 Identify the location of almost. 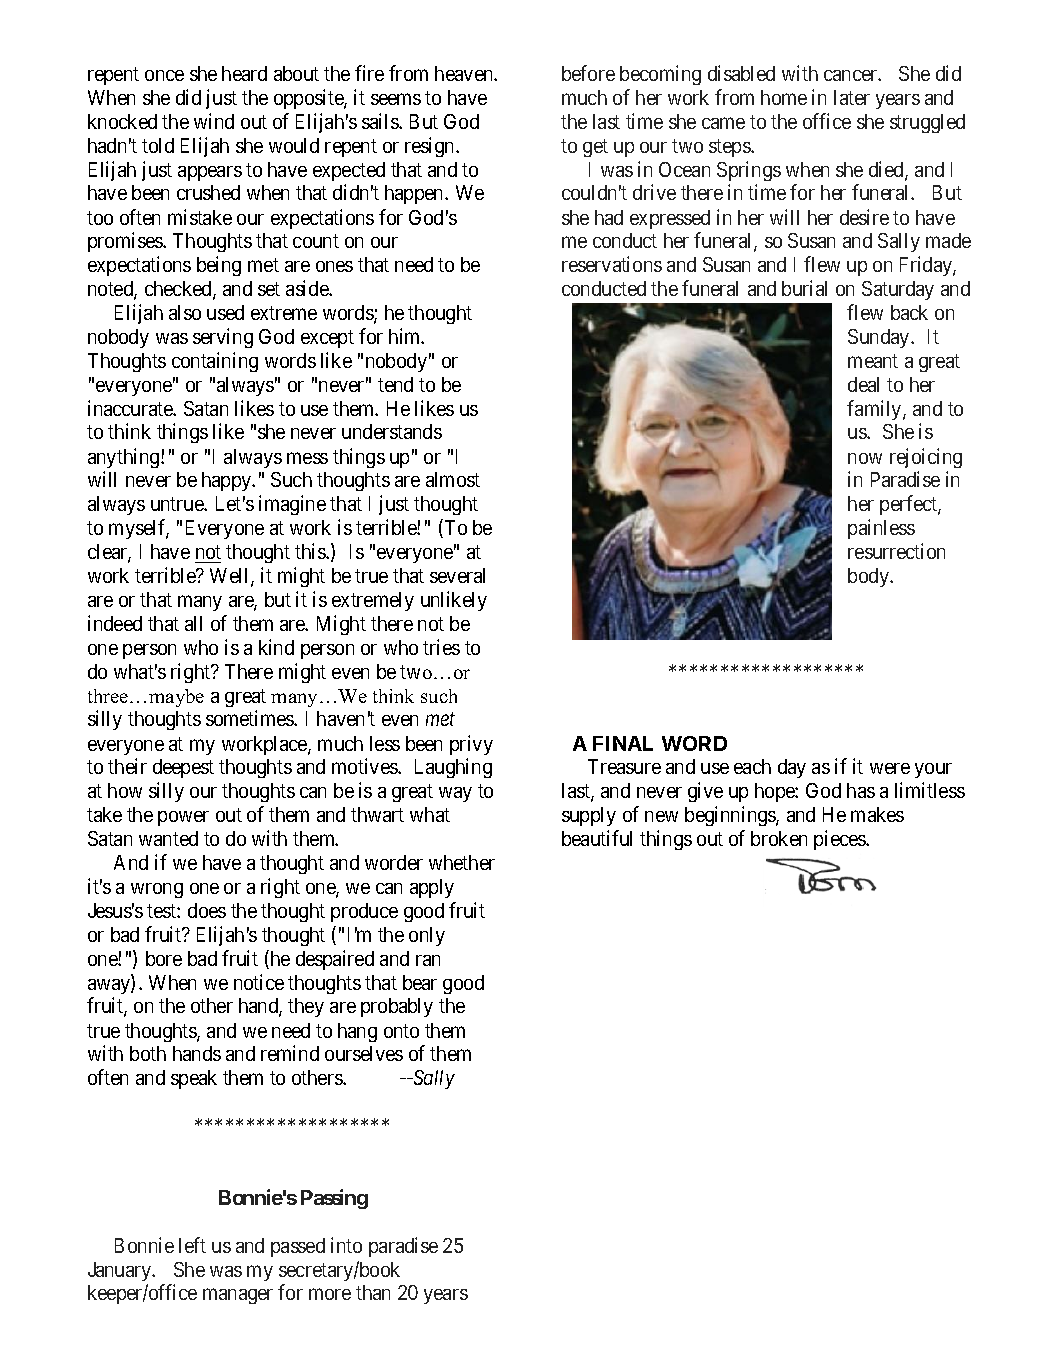
(453, 479).
